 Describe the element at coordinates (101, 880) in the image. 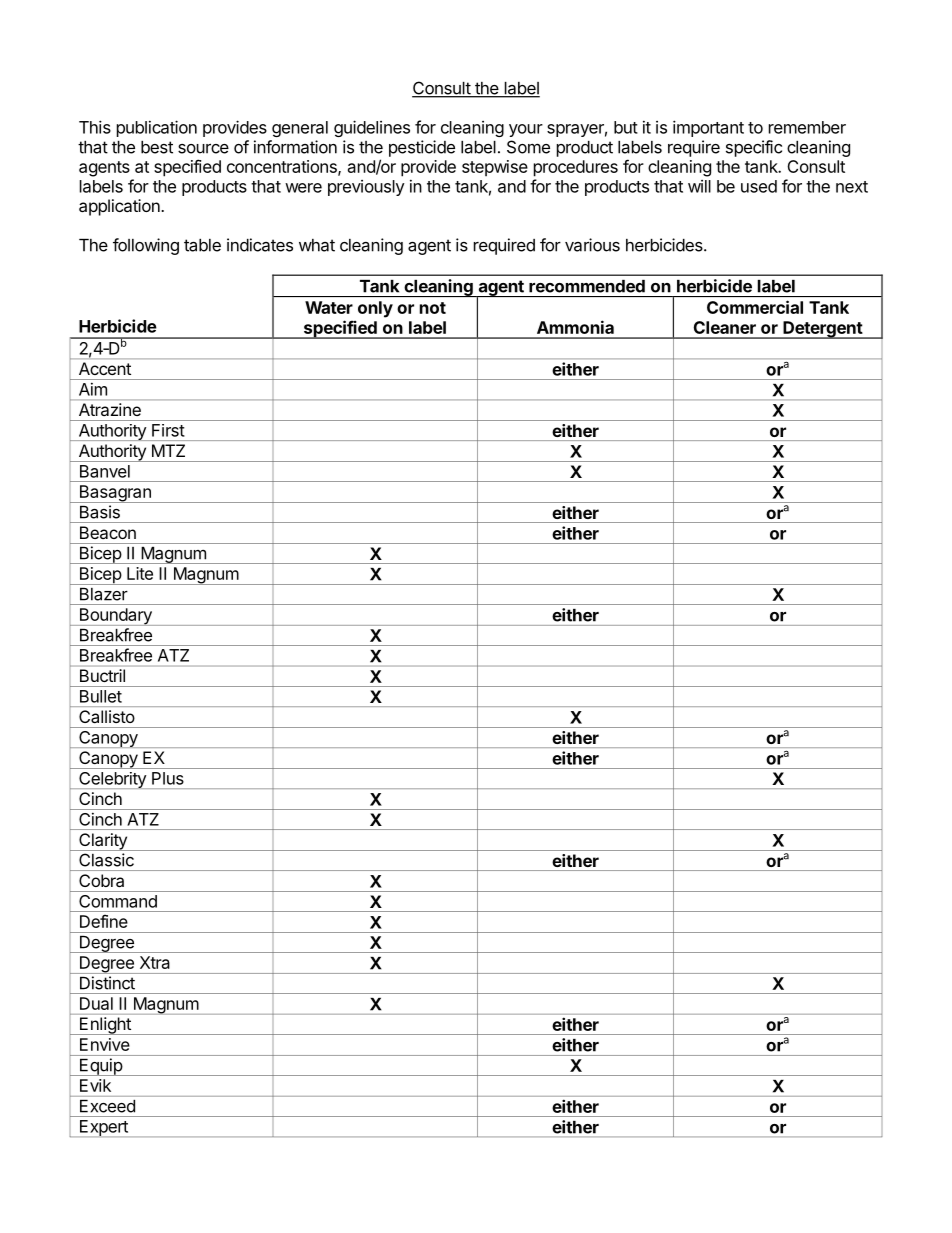

I see `Cobra` at that location.
